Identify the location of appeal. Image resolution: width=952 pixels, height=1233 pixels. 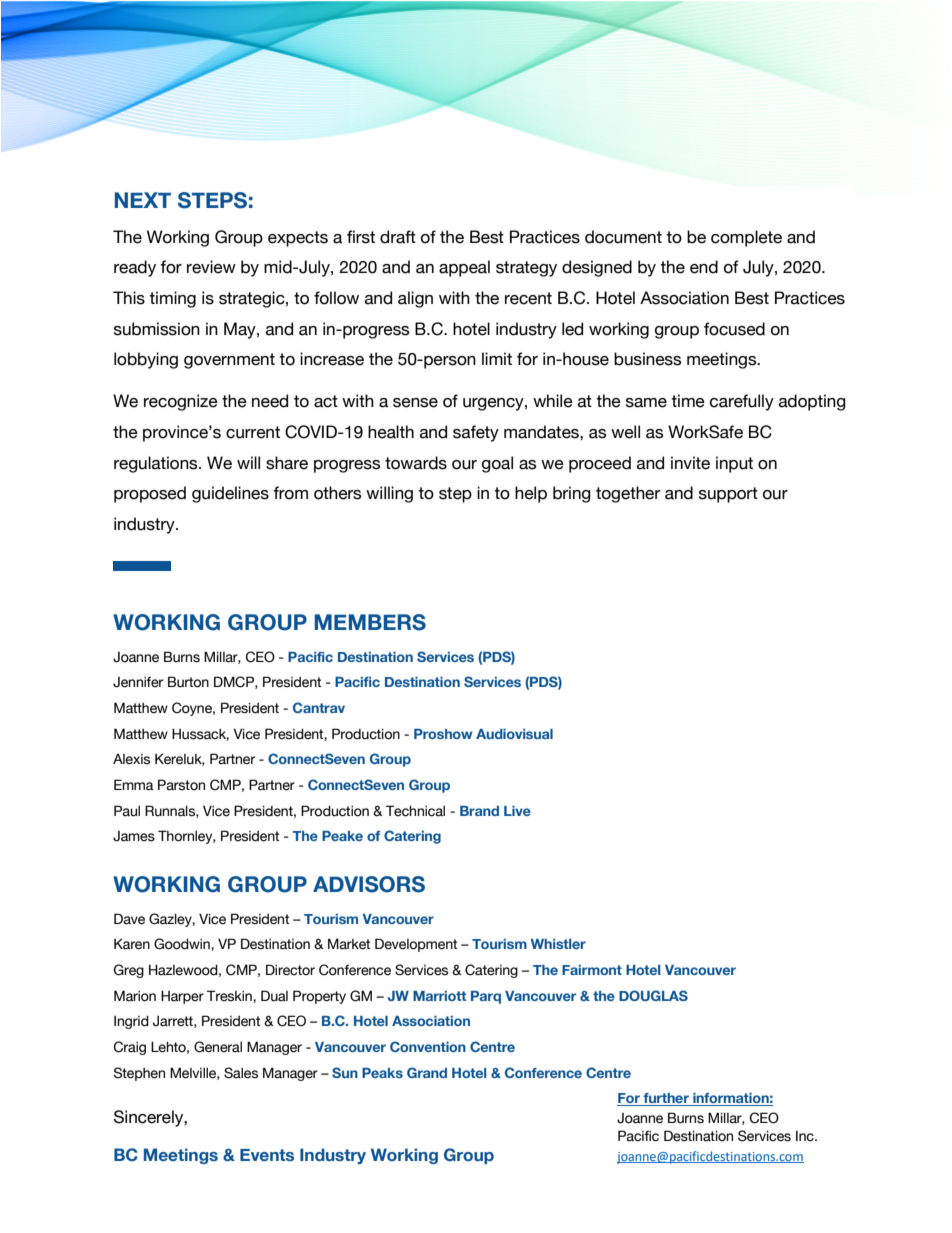
(464, 268).
